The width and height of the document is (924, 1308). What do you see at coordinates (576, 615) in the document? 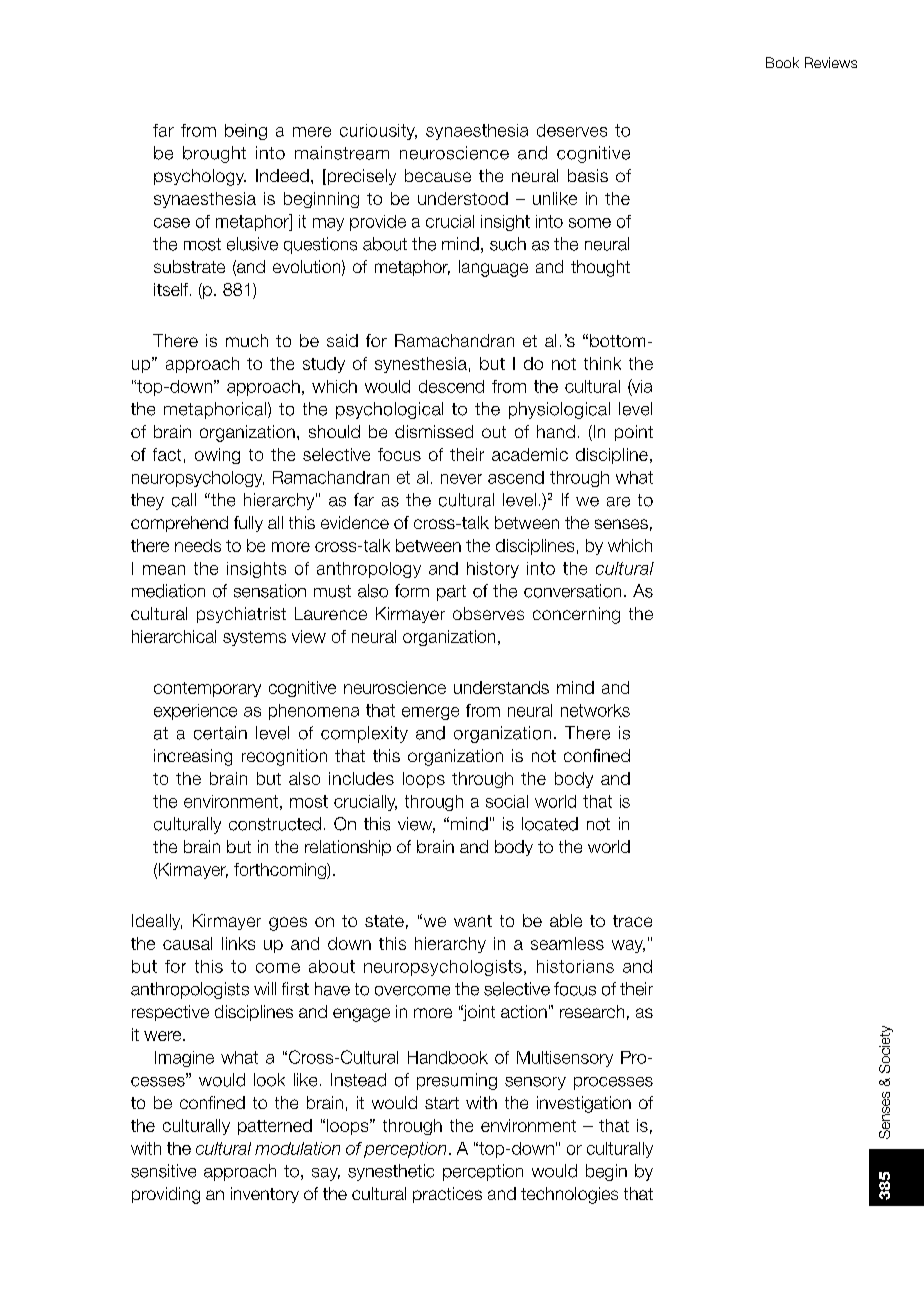
I see `concerning` at bounding box center [576, 615].
